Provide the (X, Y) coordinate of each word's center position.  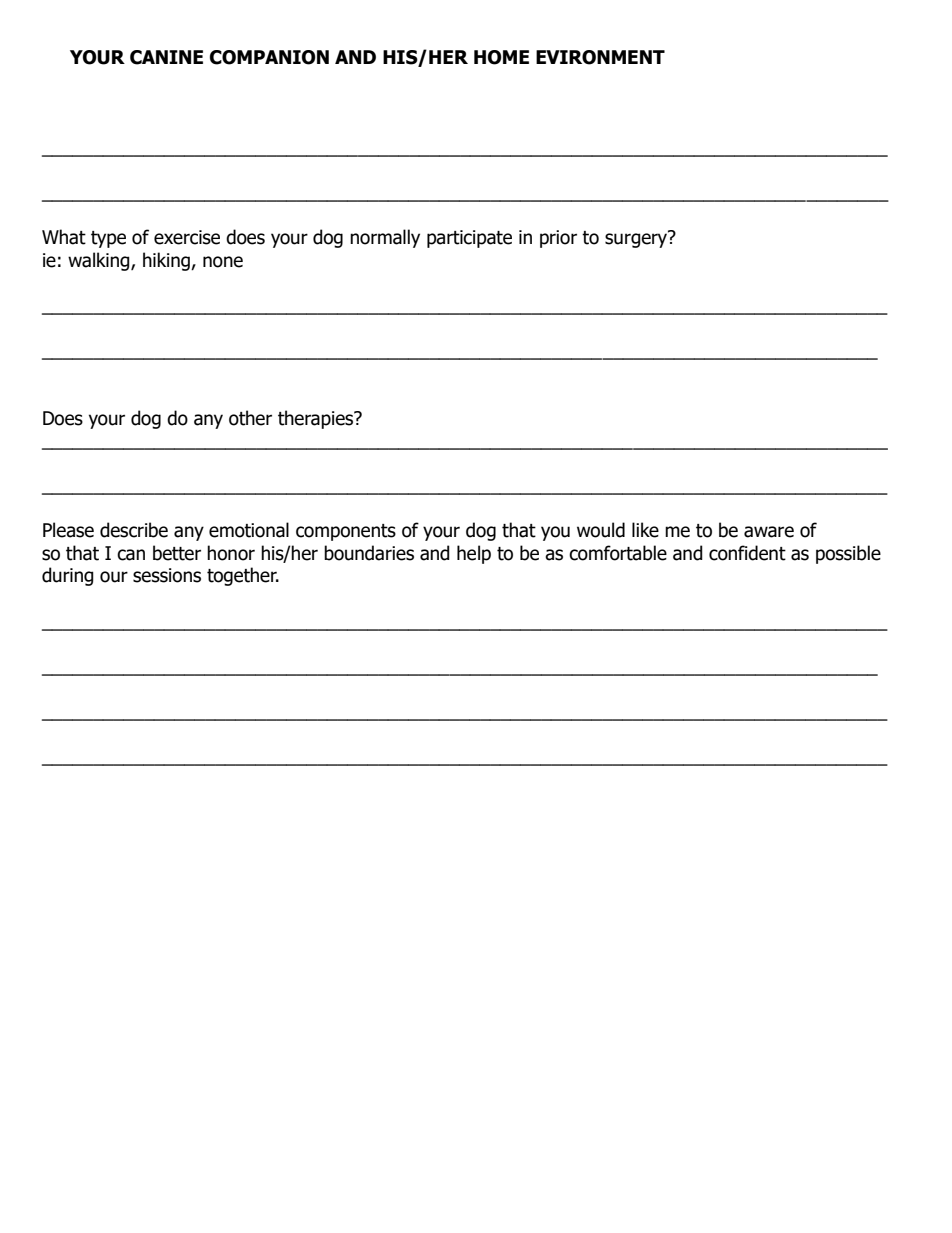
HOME (501, 57)
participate (469, 239)
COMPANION (269, 57)
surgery (637, 239)
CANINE (166, 57)
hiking (167, 261)
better (177, 553)
